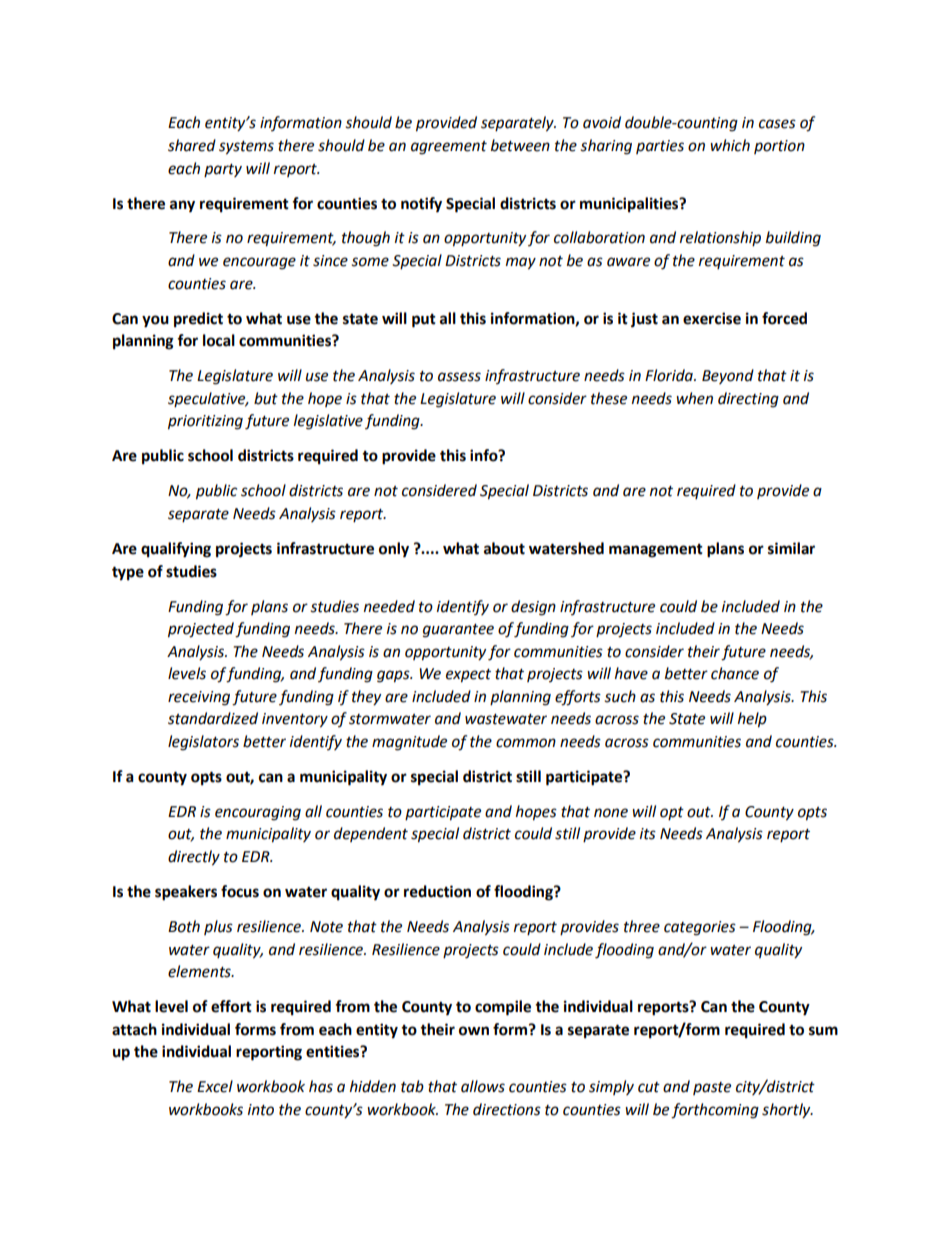 The height and width of the screenshot is (1233, 952). Describe the element at coordinates (526, 743) in the screenshot. I see `common` at that location.
